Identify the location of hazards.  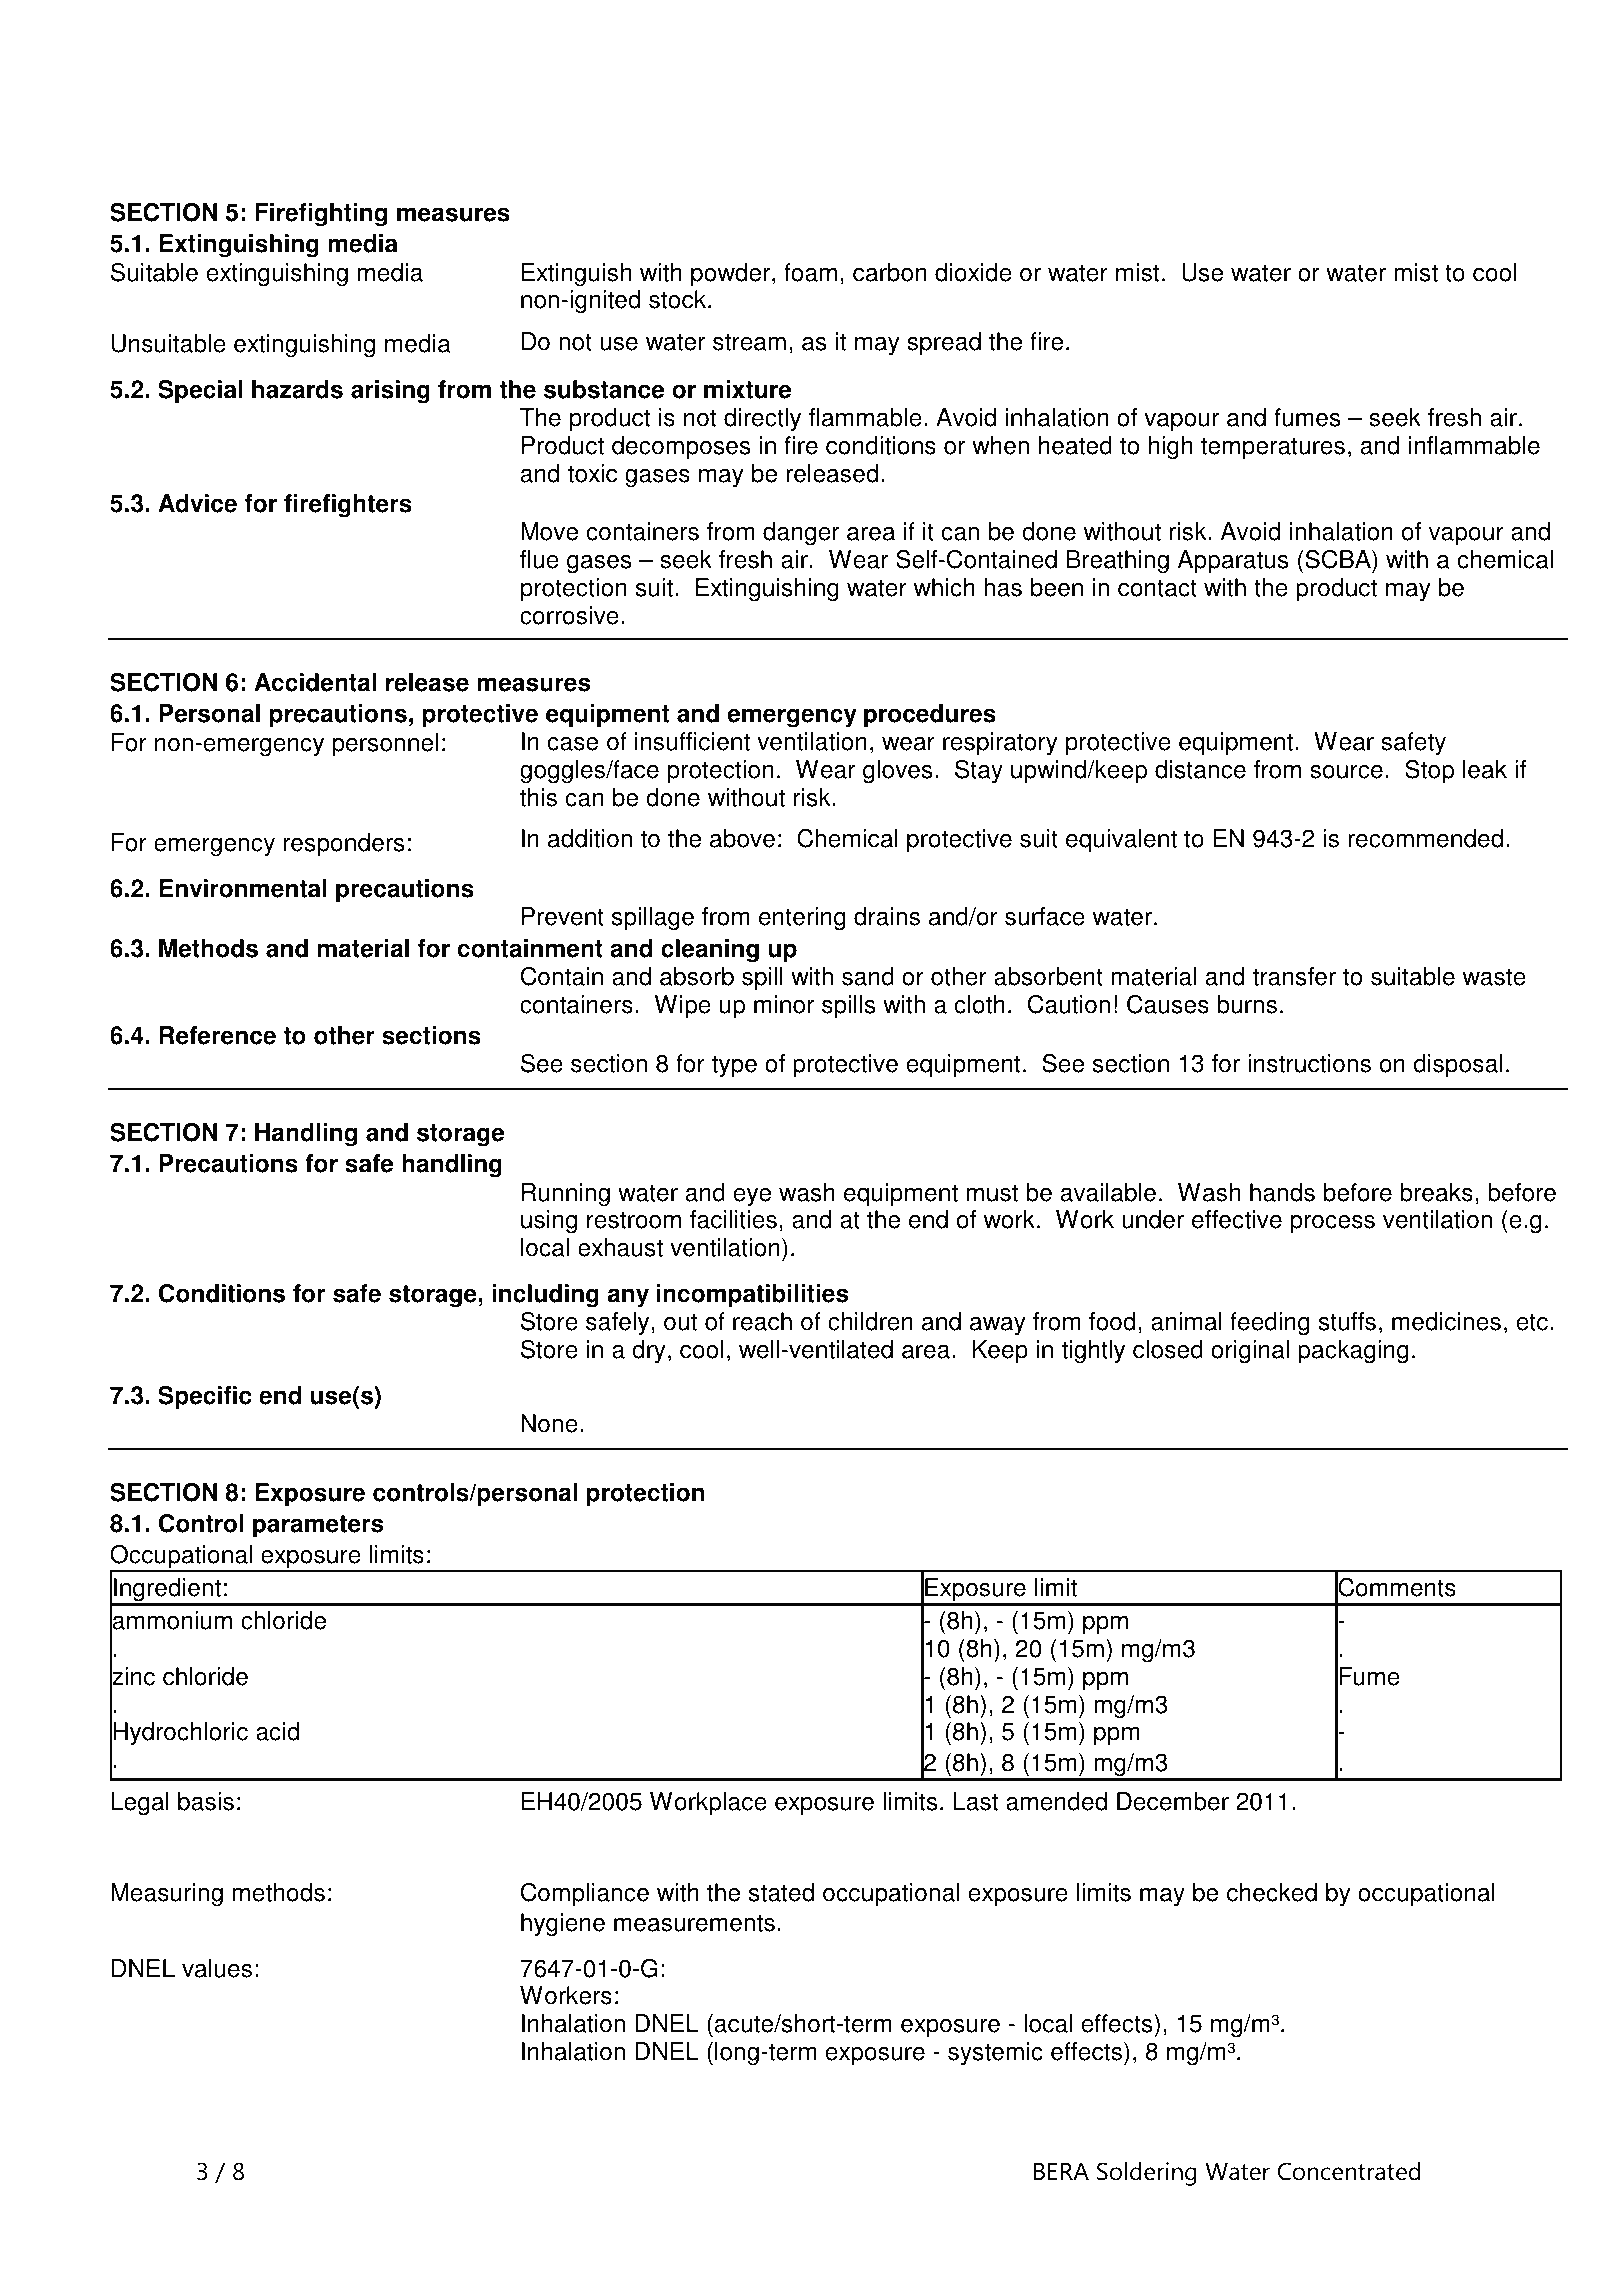
(297, 389).
